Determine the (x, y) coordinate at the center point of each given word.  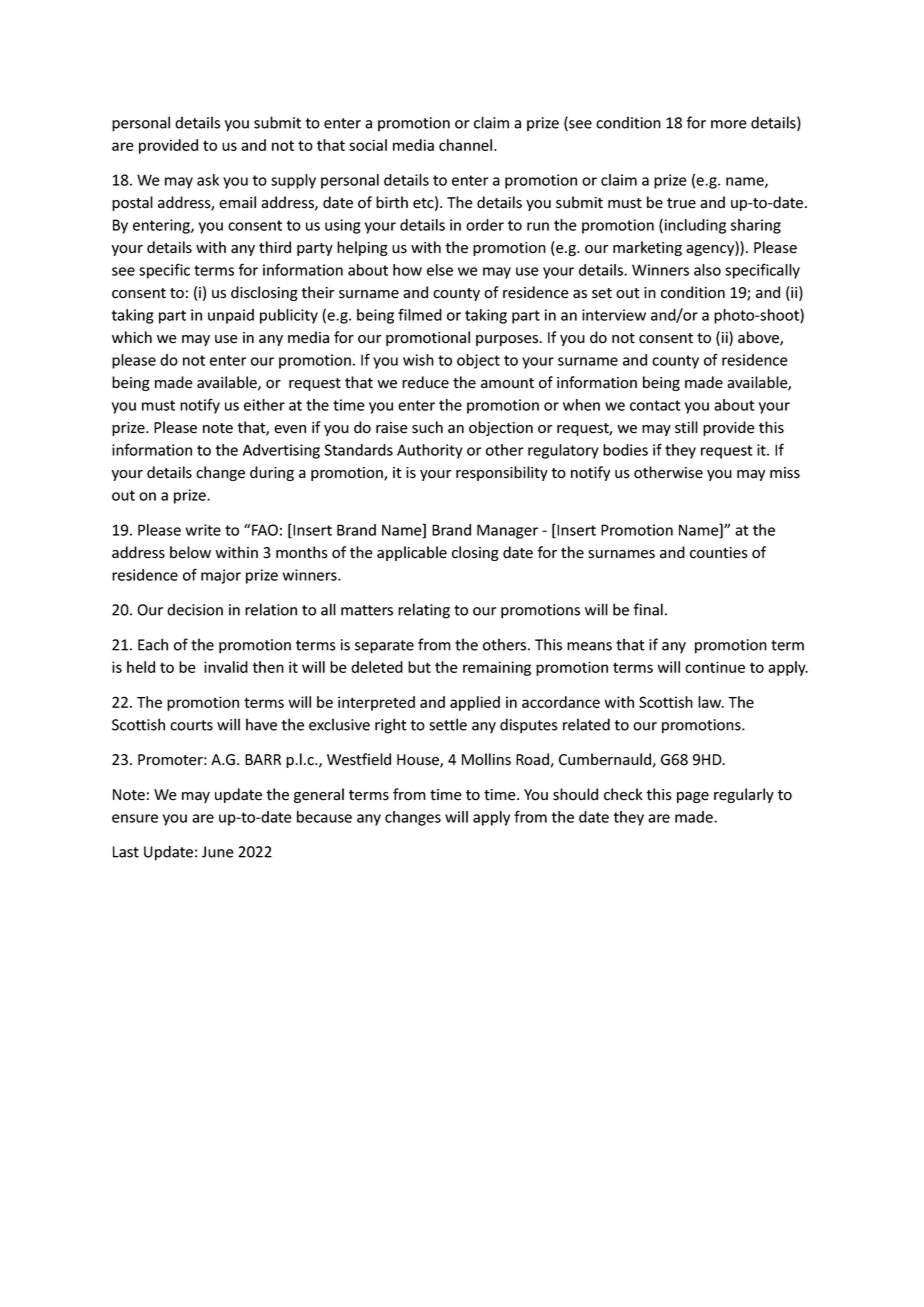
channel (467, 145)
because (324, 817)
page (693, 797)
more (729, 124)
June (218, 852)
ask (208, 180)
